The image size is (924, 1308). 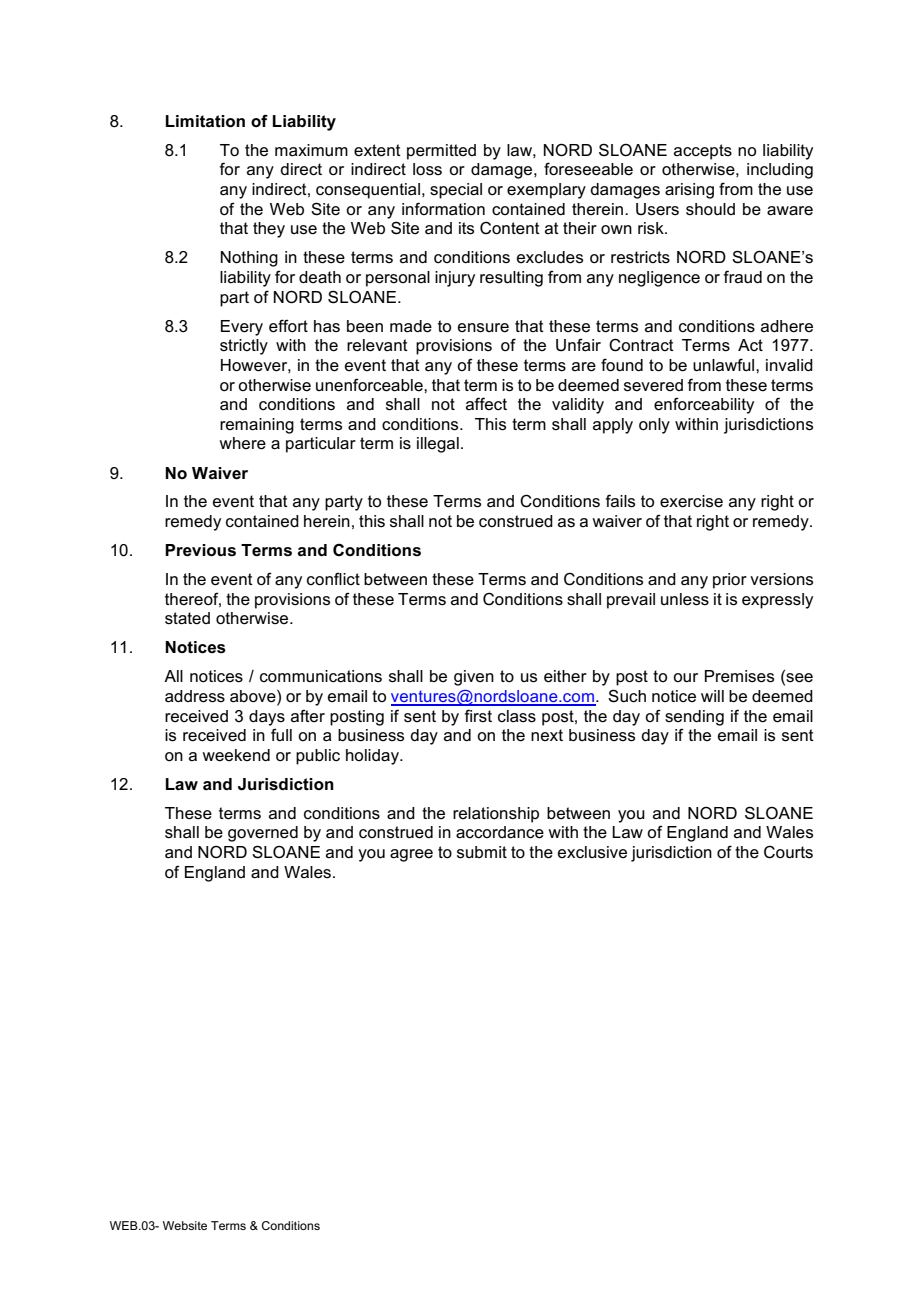 I want to click on Premises, so click(x=739, y=676).
